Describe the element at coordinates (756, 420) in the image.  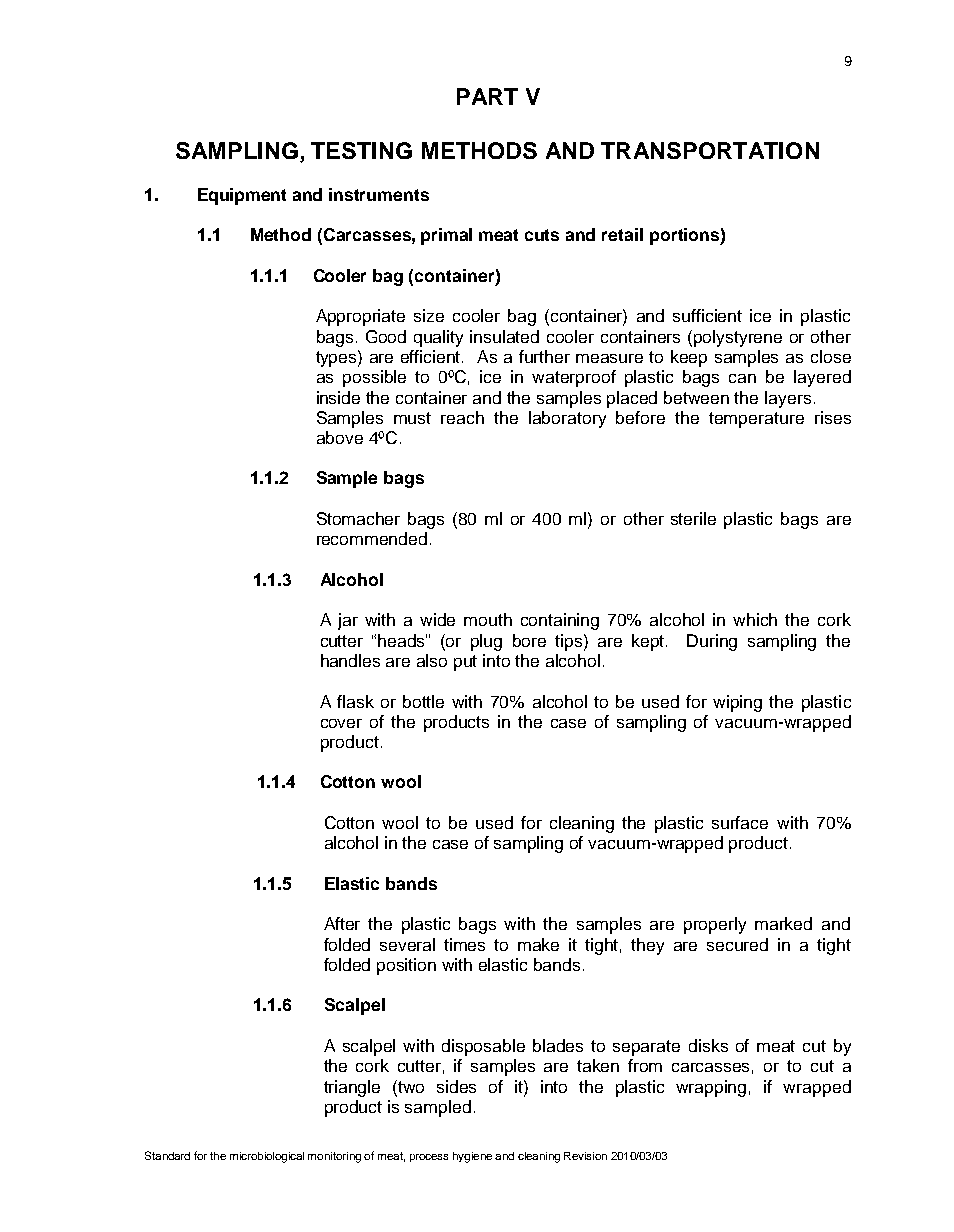
I see `temperature` at that location.
